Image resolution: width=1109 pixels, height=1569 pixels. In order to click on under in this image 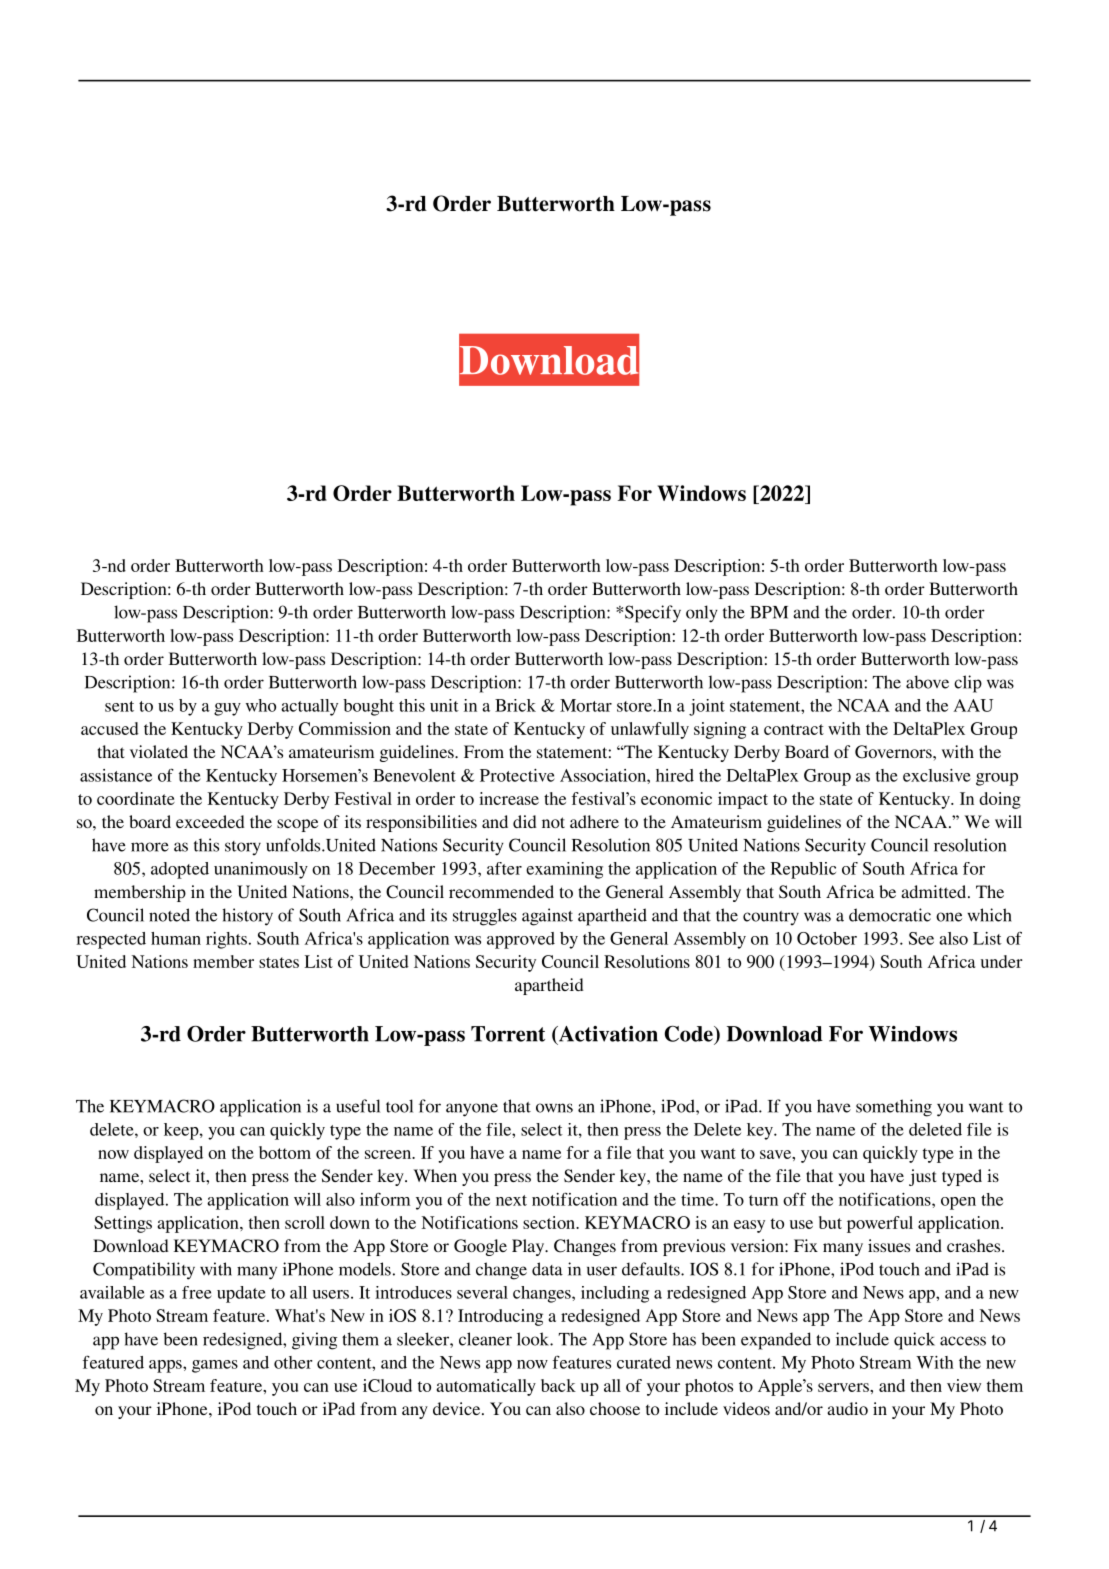, I will do `click(1002, 961)`.
